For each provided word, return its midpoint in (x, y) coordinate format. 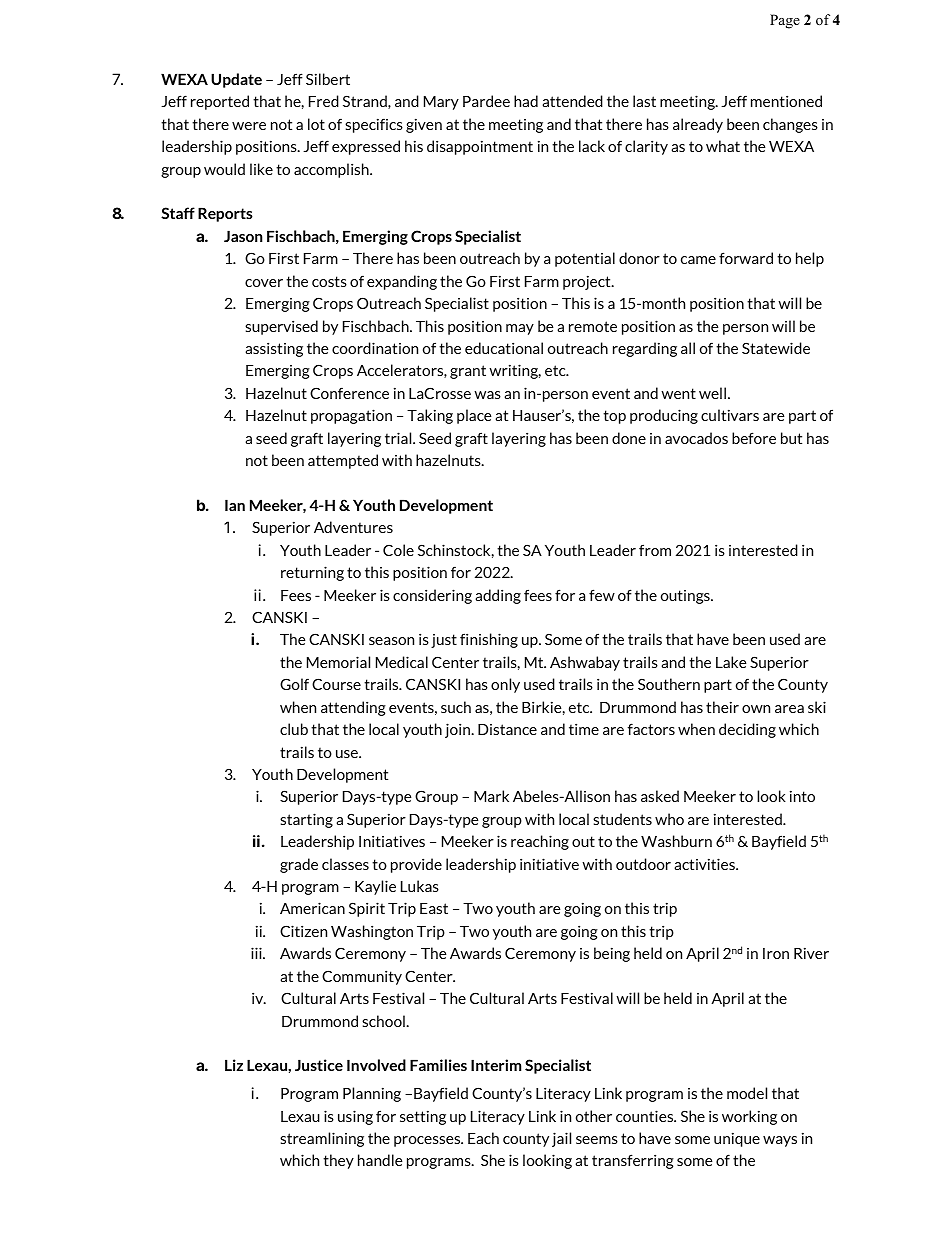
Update (236, 80)
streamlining (322, 1139)
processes (428, 1141)
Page (785, 21)
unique (737, 1139)
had (526, 101)
